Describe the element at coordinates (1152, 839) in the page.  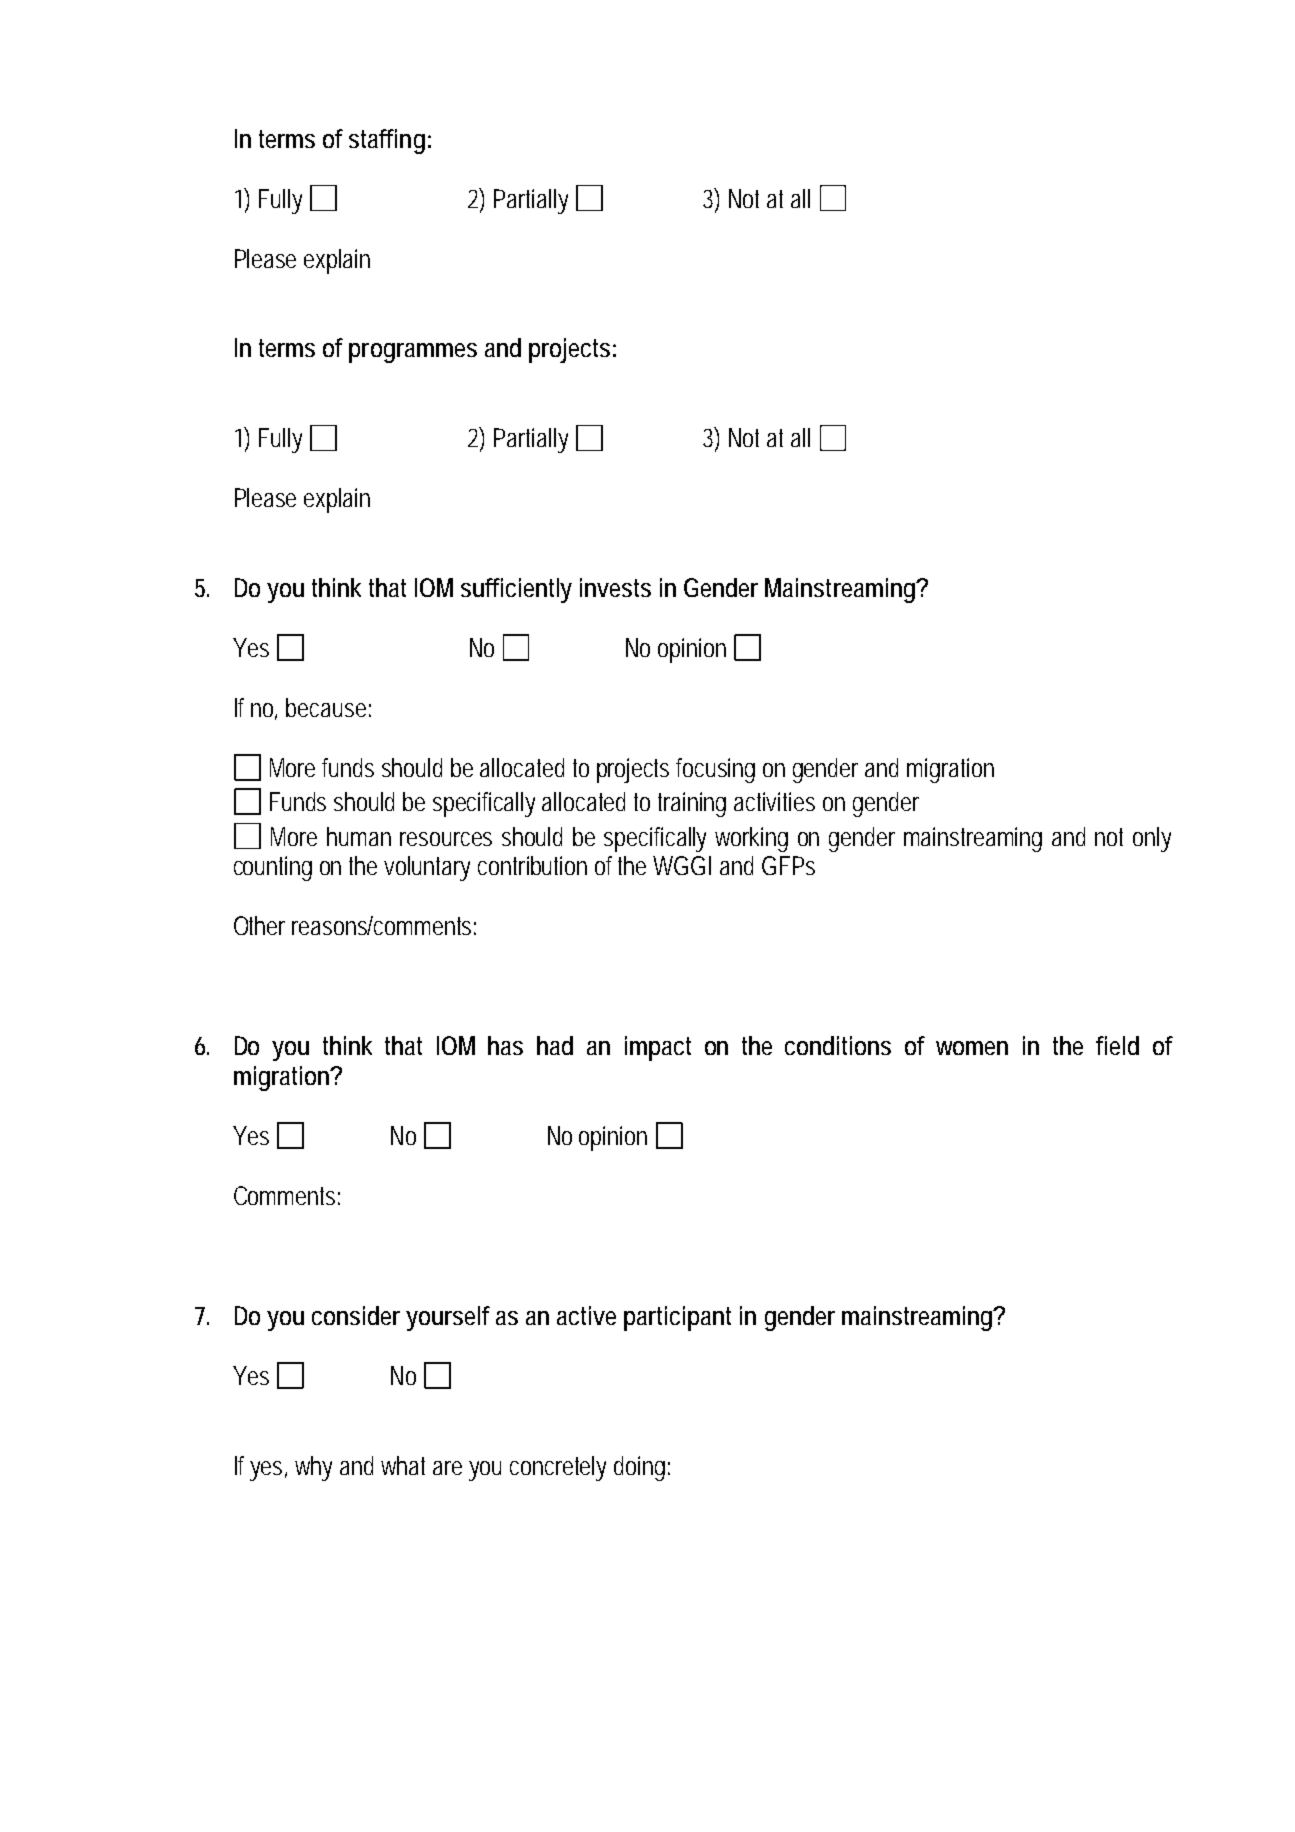
I see `only` at that location.
